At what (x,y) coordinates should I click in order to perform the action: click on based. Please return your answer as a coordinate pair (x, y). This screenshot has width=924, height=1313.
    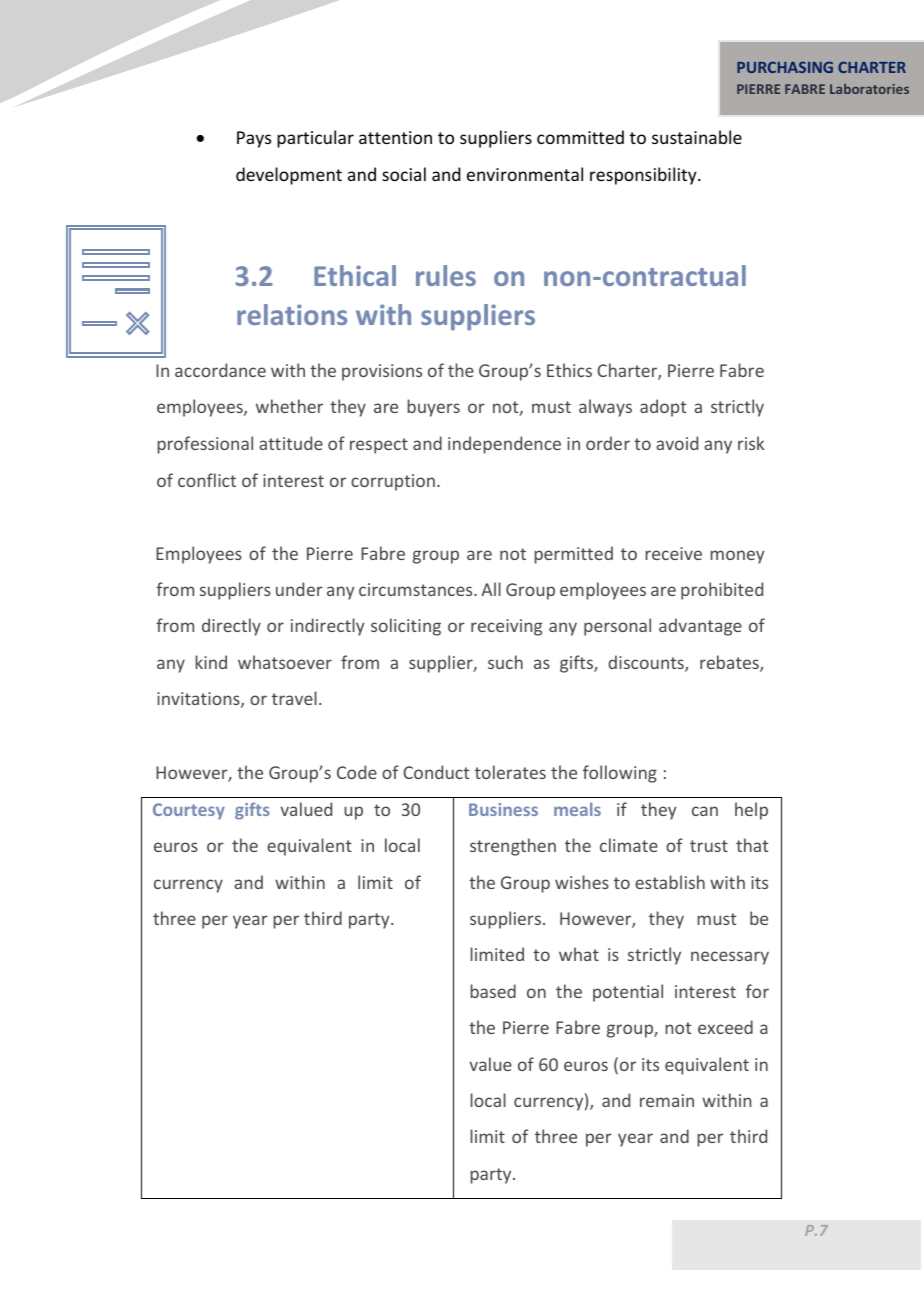
    Looking at the image, I should click on (493, 991).
